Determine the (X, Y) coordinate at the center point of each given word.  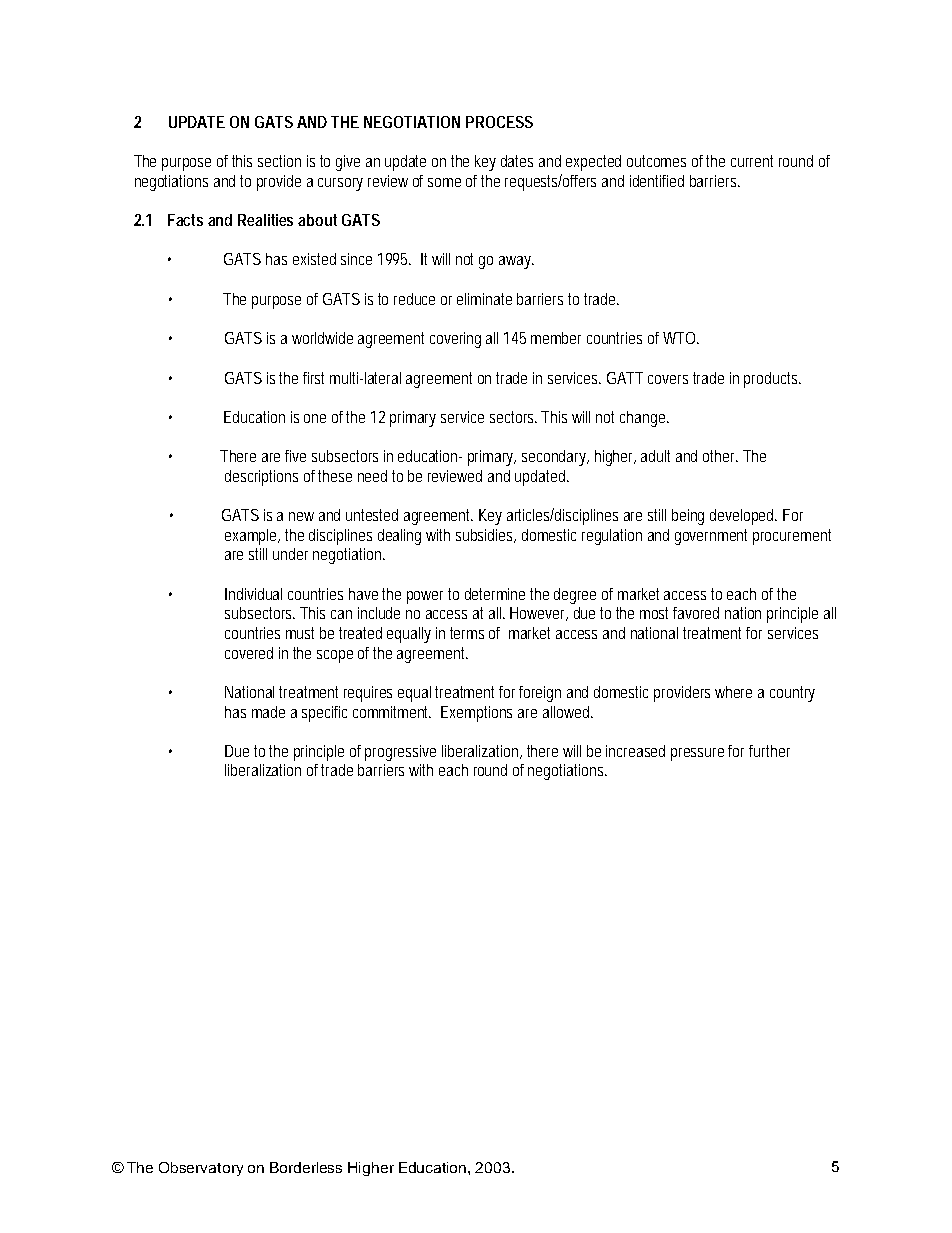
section (279, 161)
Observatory (201, 1169)
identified (657, 181)
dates (517, 161)
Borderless (306, 1167)
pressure (700, 754)
